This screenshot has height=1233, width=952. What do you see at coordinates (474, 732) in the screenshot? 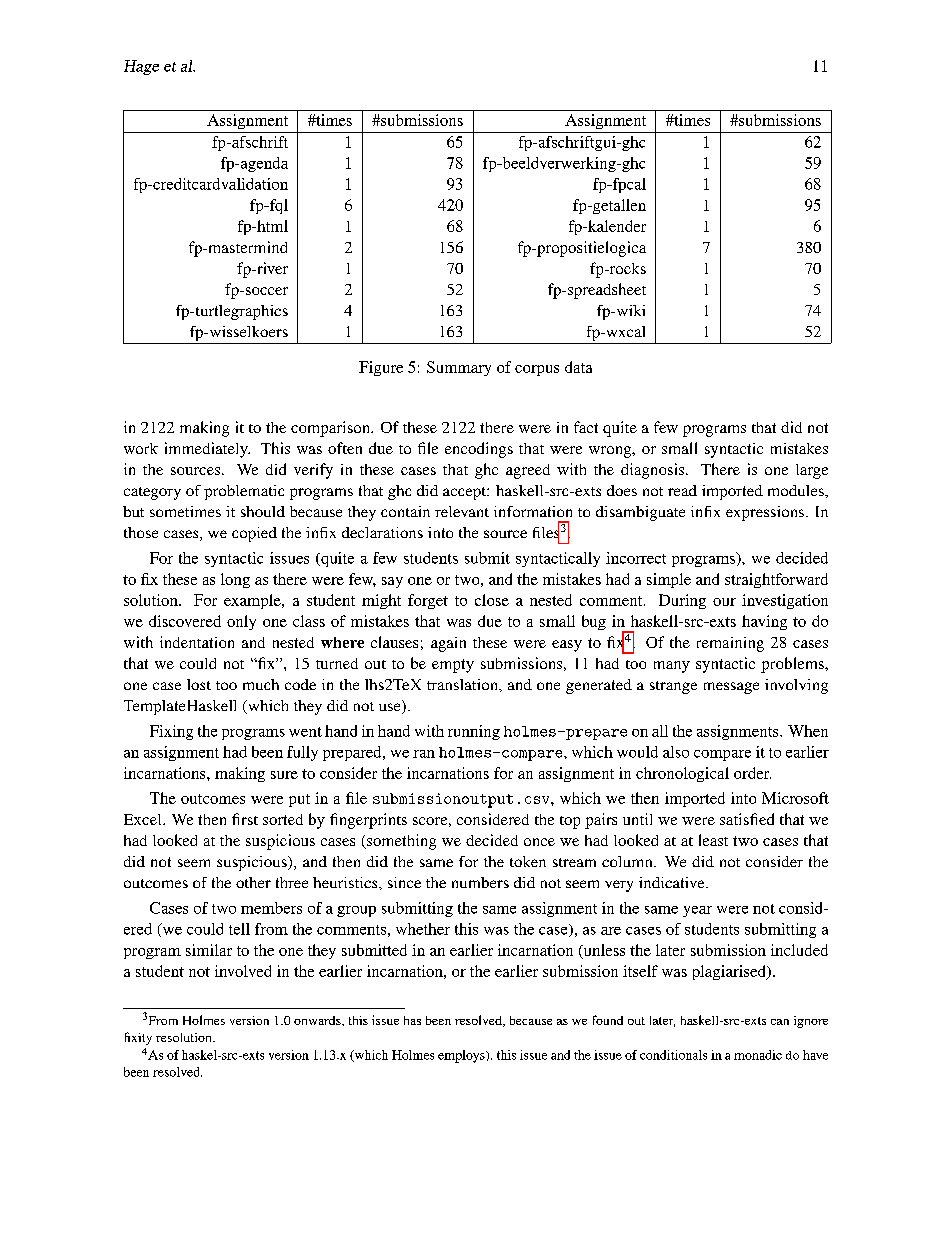
I see `running` at bounding box center [474, 732].
